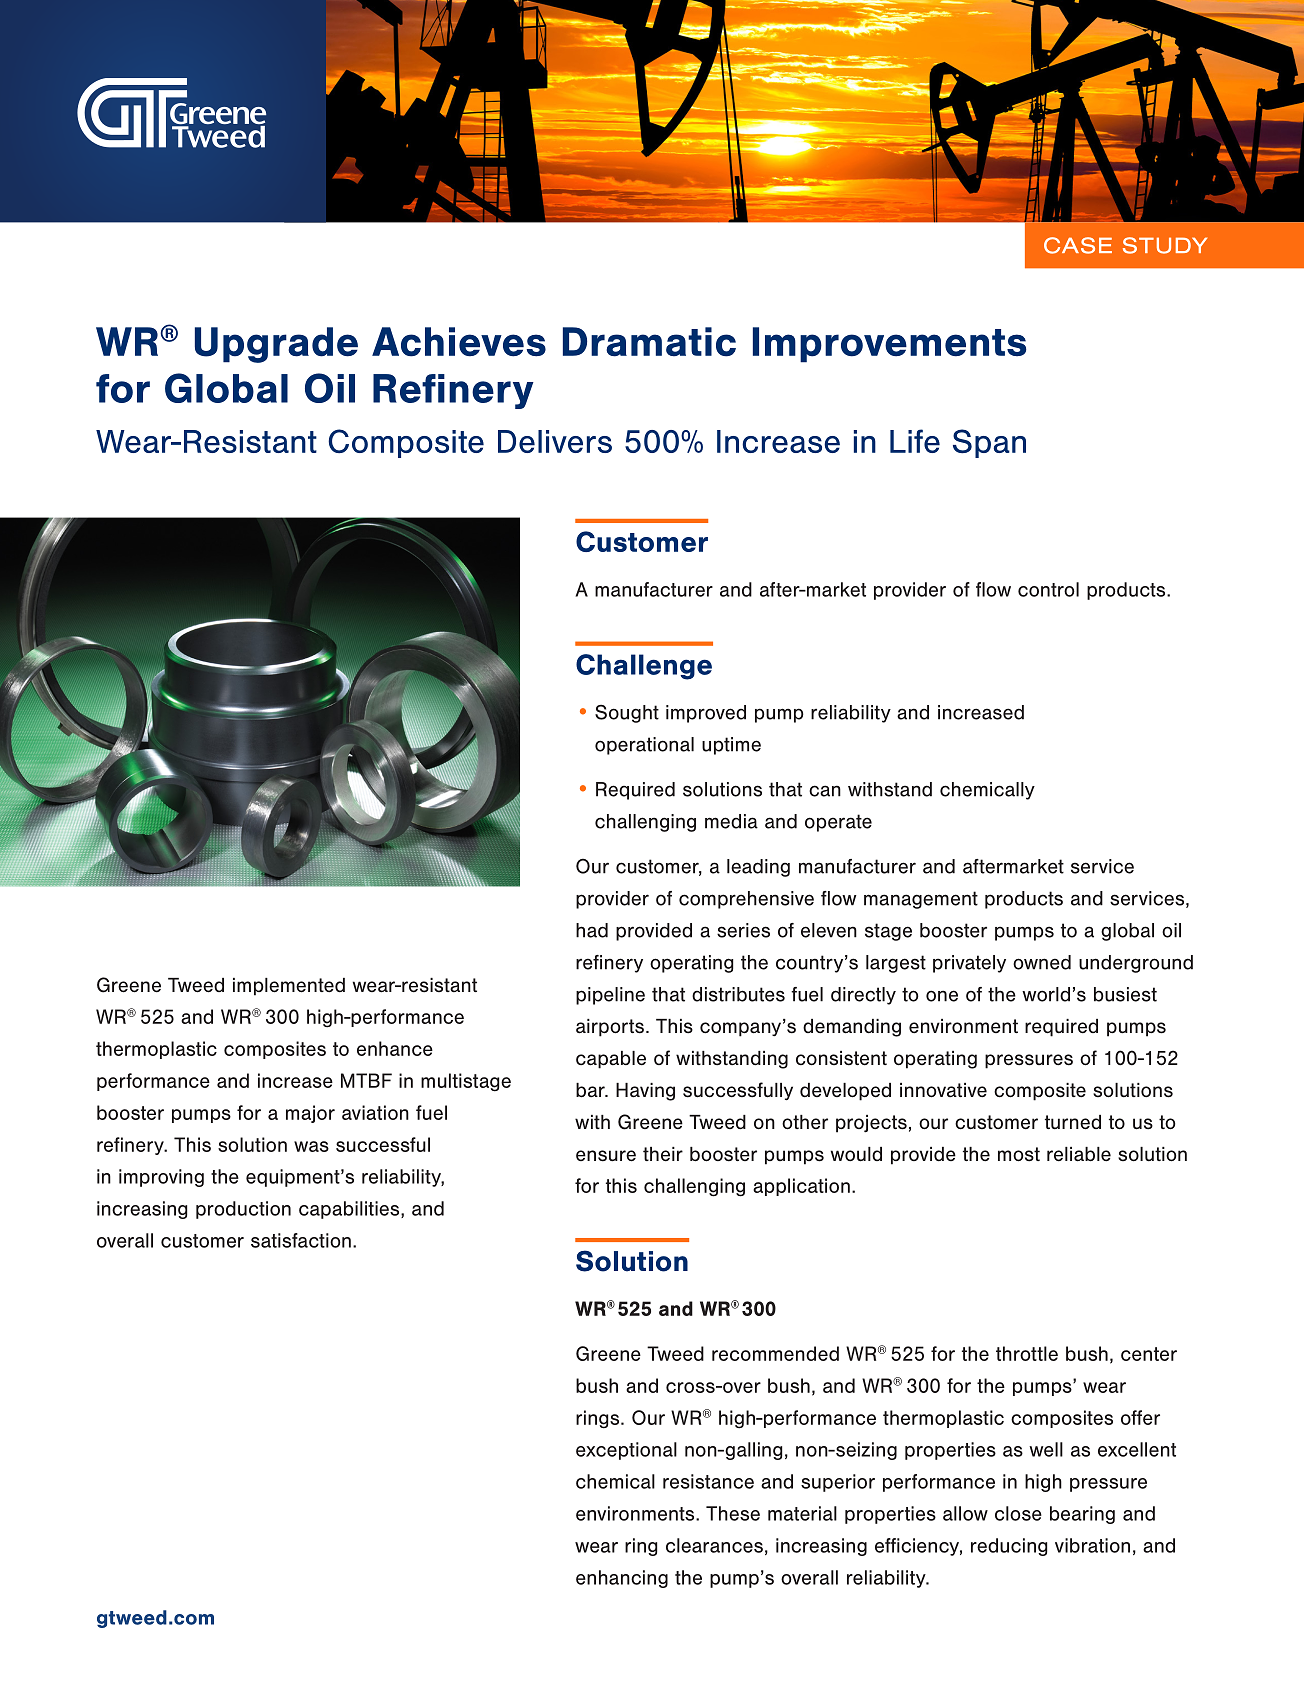 Image resolution: width=1304 pixels, height=1687 pixels. What do you see at coordinates (310, 1114) in the page?
I see `major` at bounding box center [310, 1114].
